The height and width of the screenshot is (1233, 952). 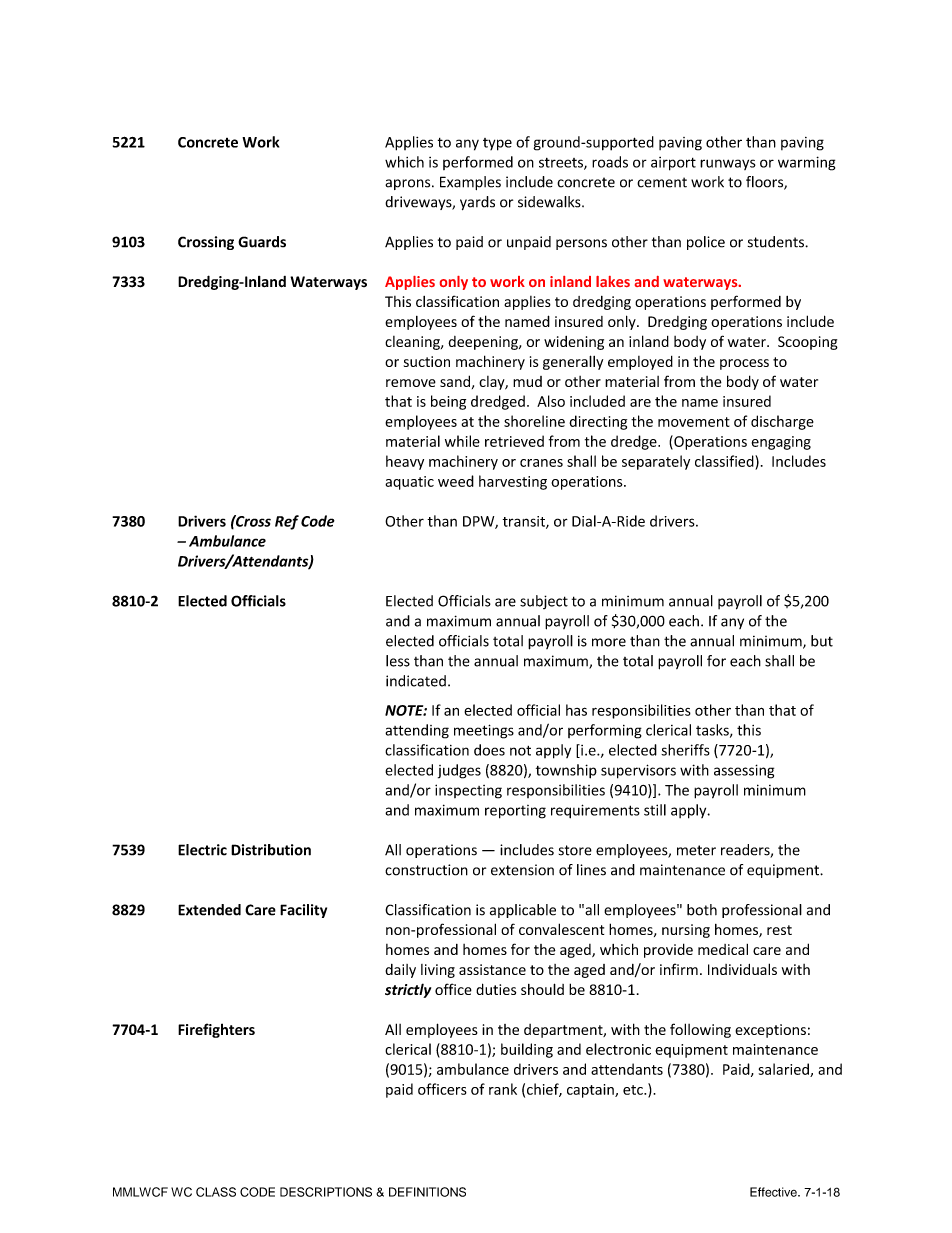 What do you see at coordinates (398, 661) in the screenshot?
I see `less` at bounding box center [398, 661].
